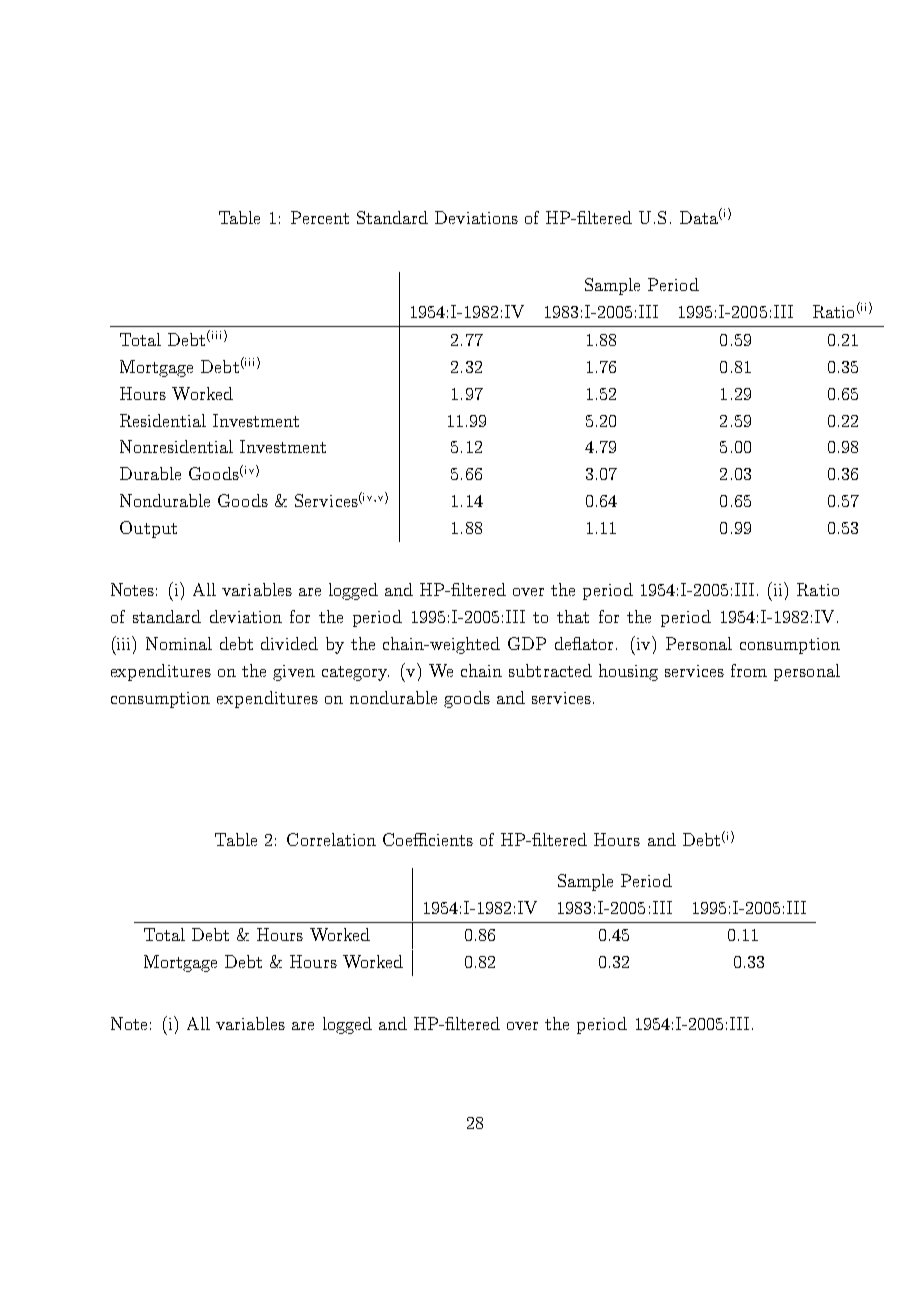  Describe the element at coordinates (148, 529) in the screenshot. I see `Output` at that location.
